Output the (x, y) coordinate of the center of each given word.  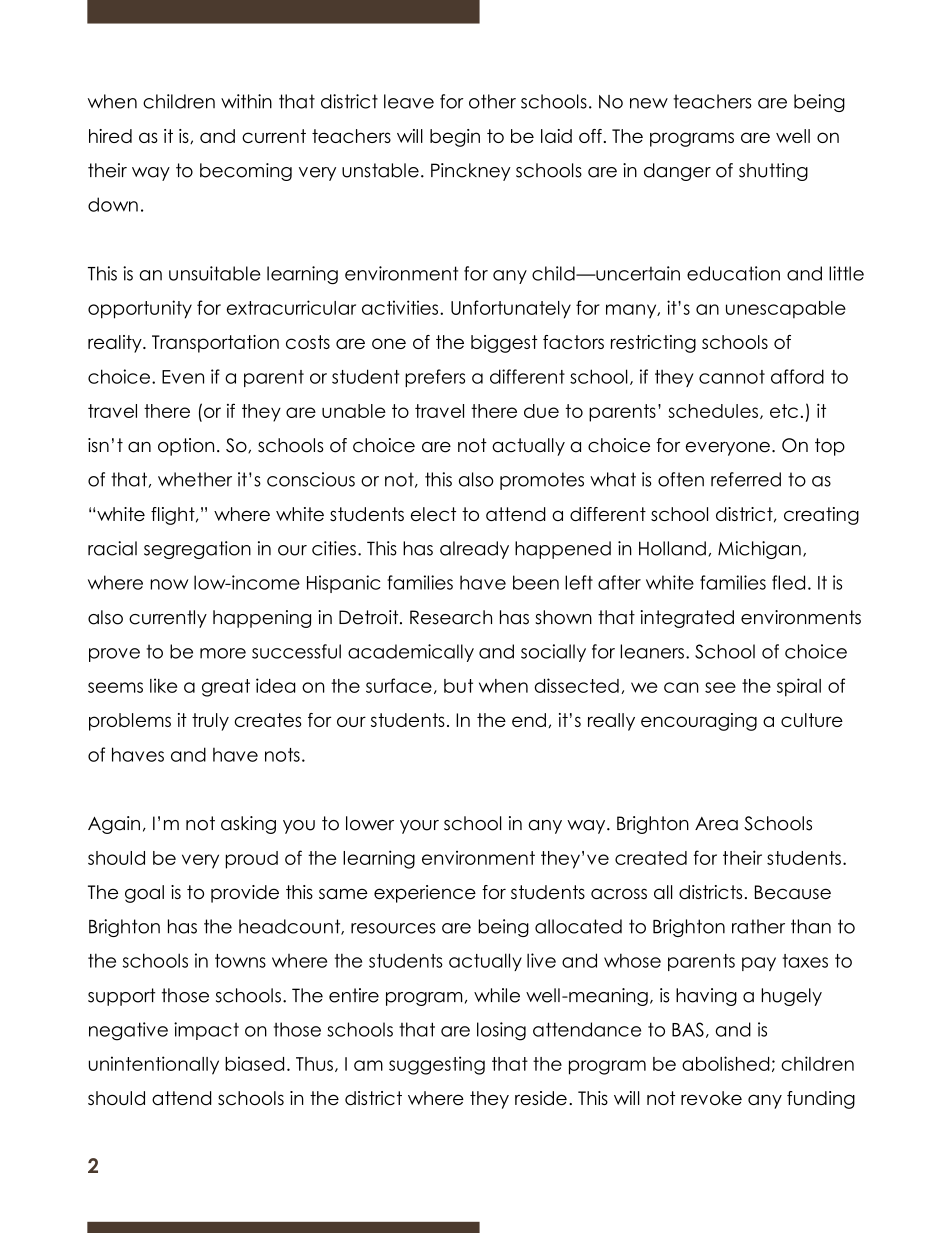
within (246, 101)
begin (455, 138)
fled (788, 582)
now (169, 584)
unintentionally (154, 1065)
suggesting (437, 1065)
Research (451, 617)
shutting (773, 172)
